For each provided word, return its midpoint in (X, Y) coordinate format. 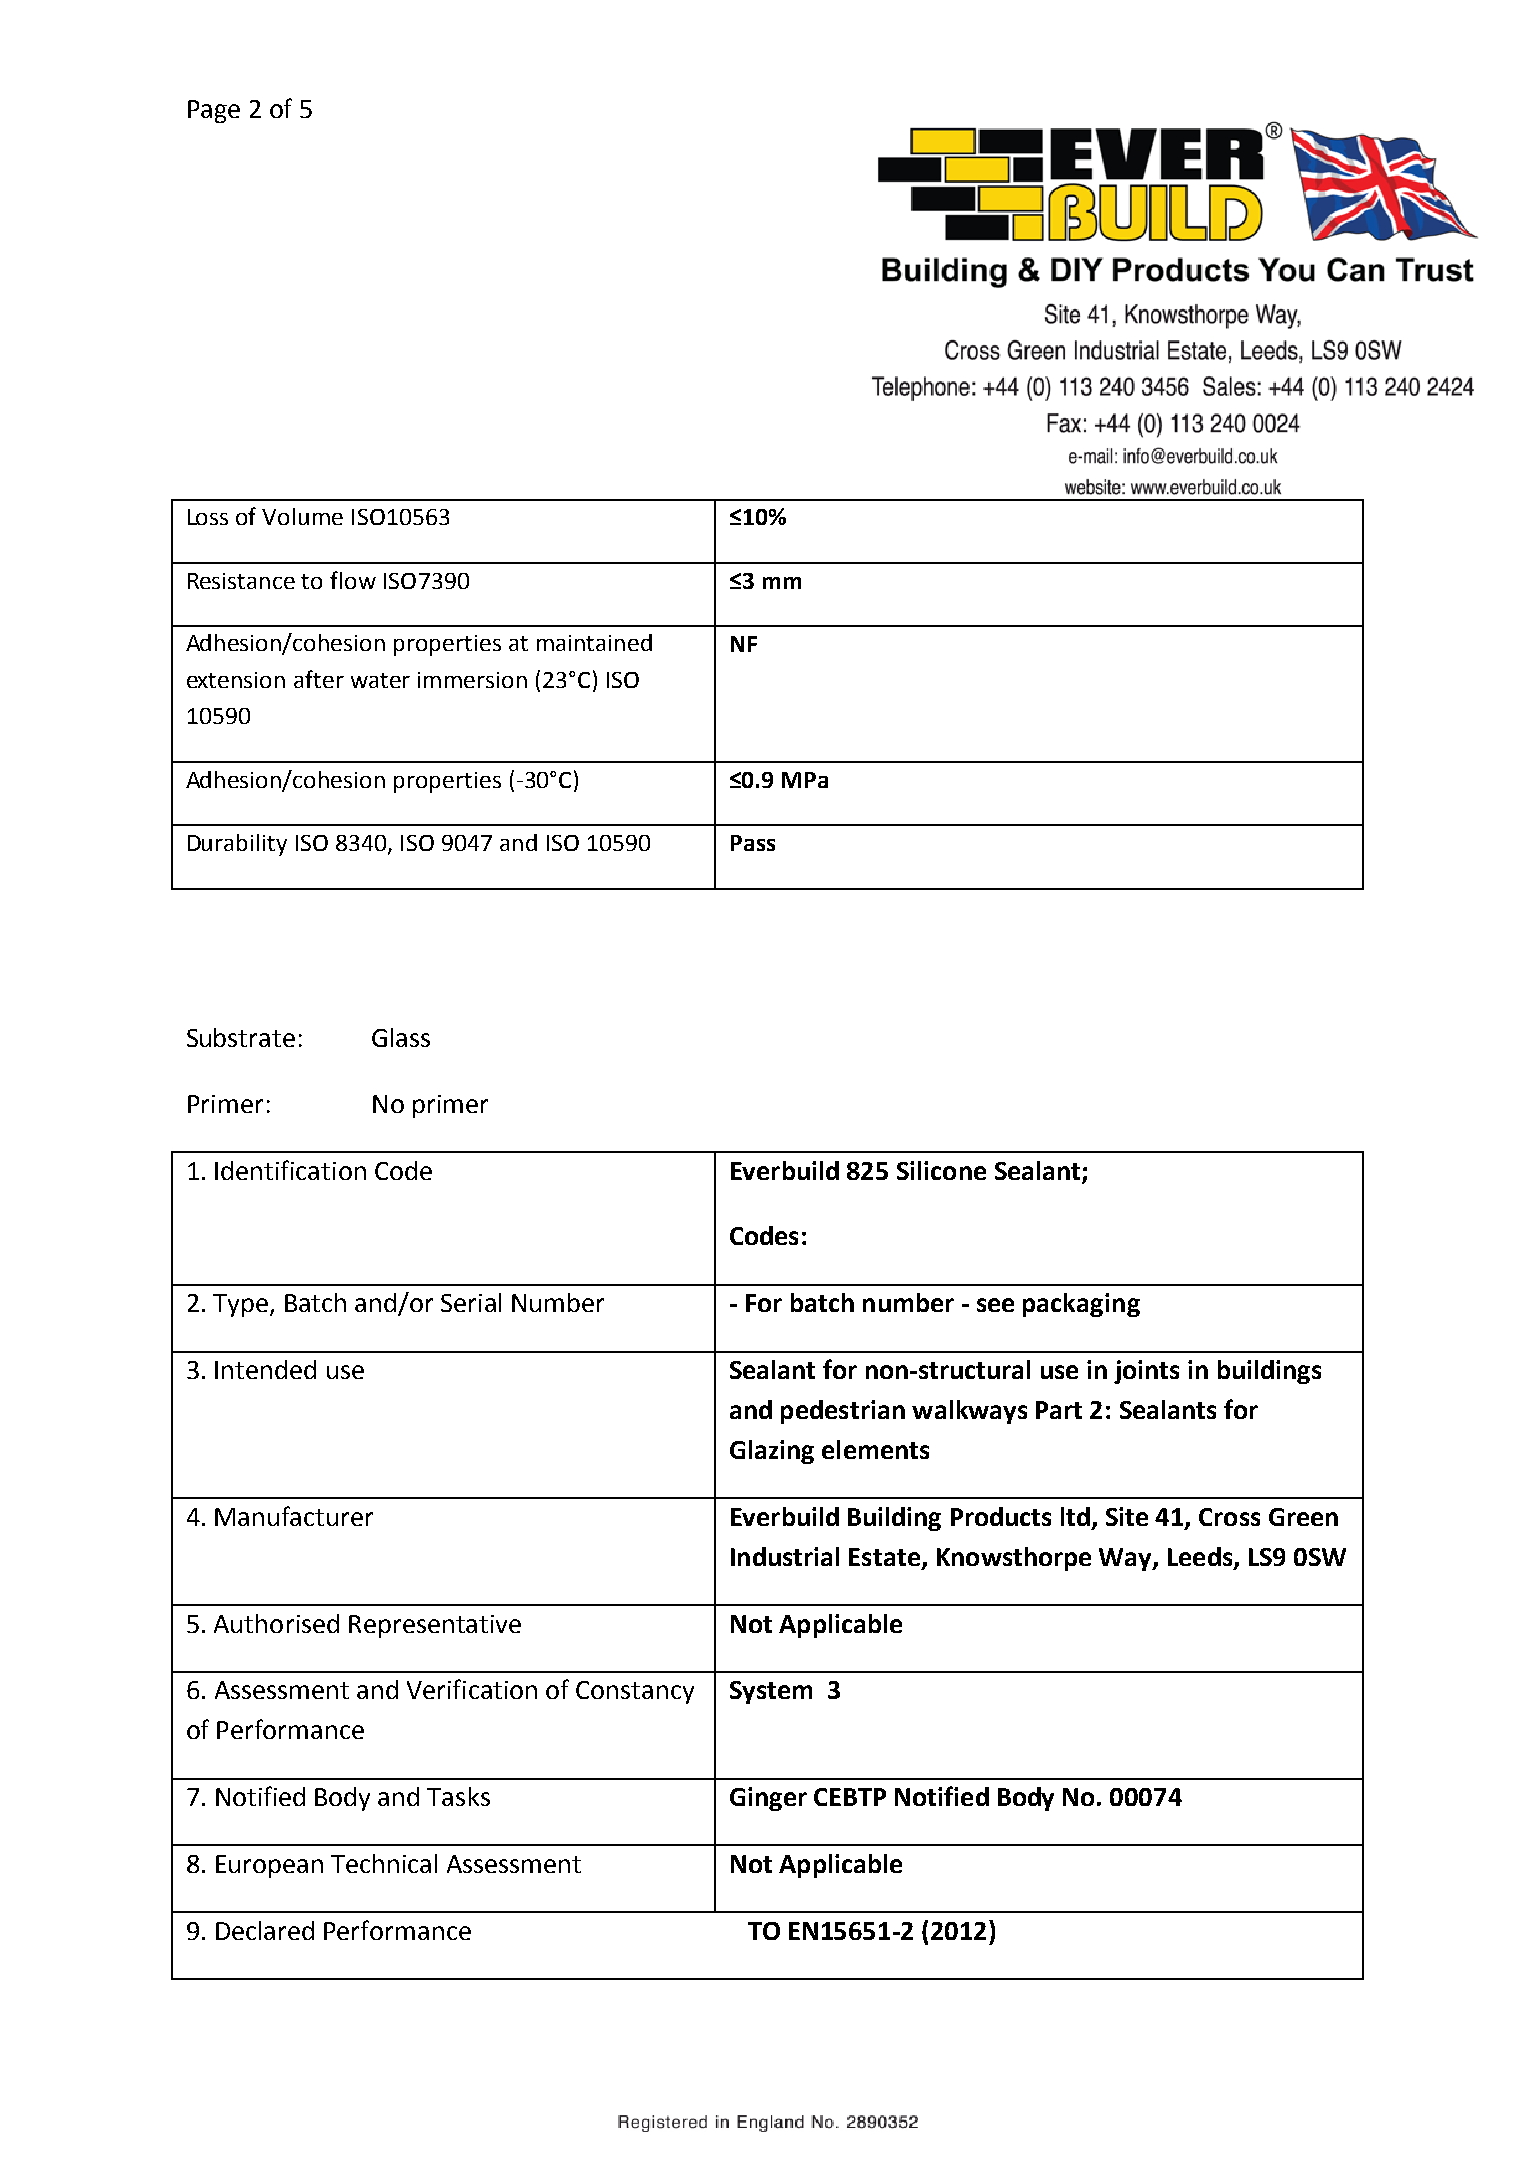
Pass (753, 843)
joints (1146, 1372)
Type (242, 1305)
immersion (472, 680)
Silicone (941, 1170)
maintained (594, 642)
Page (214, 111)
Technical (384, 1863)
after (319, 679)
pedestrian (843, 1412)
